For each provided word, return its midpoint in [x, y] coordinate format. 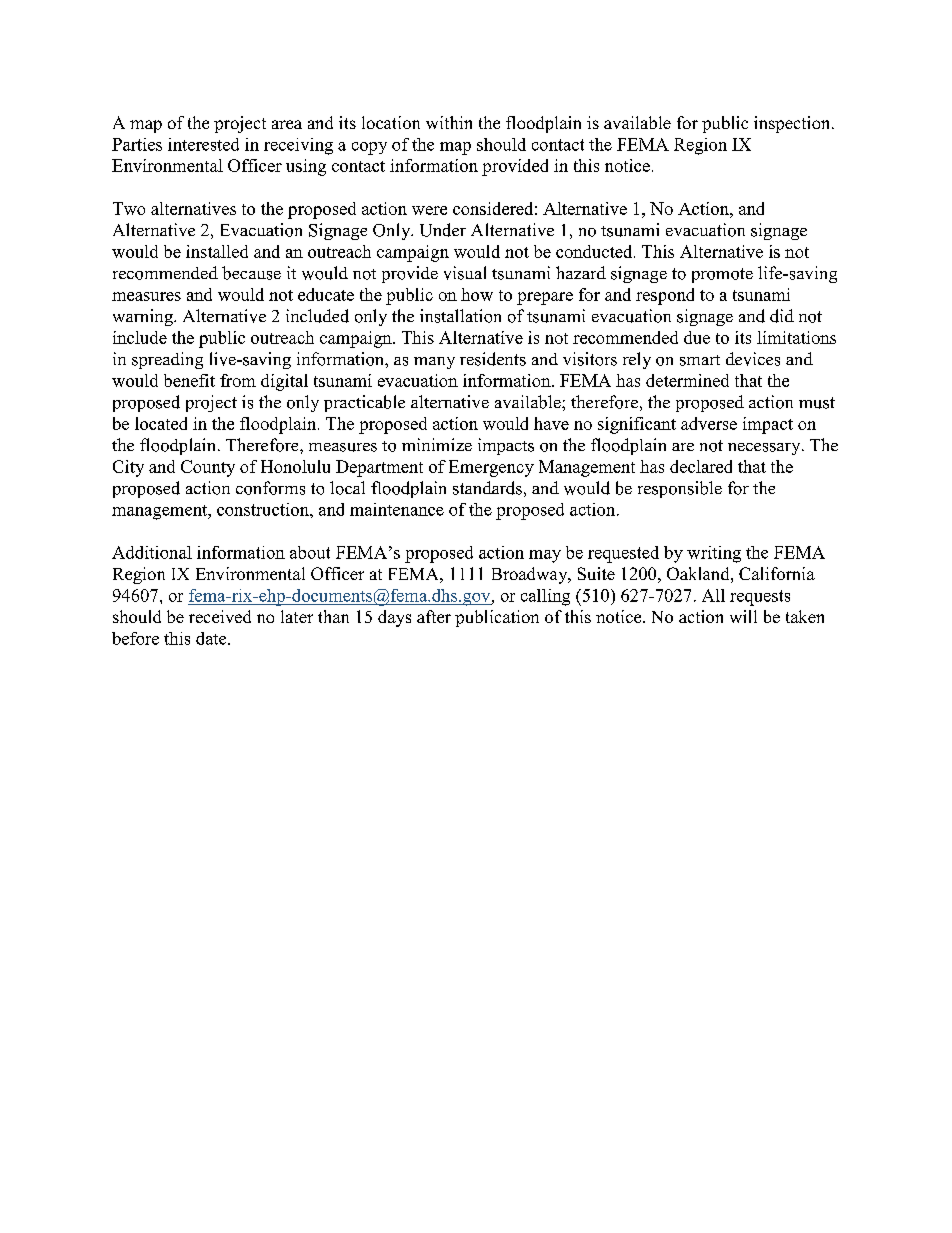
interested [203, 144]
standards [487, 488]
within [449, 122]
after [434, 616]
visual [465, 273]
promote [722, 275]
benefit [189, 380]
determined [687, 380]
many [434, 363]
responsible [680, 489]
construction [264, 509]
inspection [793, 124]
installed [217, 251]
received [220, 616]
